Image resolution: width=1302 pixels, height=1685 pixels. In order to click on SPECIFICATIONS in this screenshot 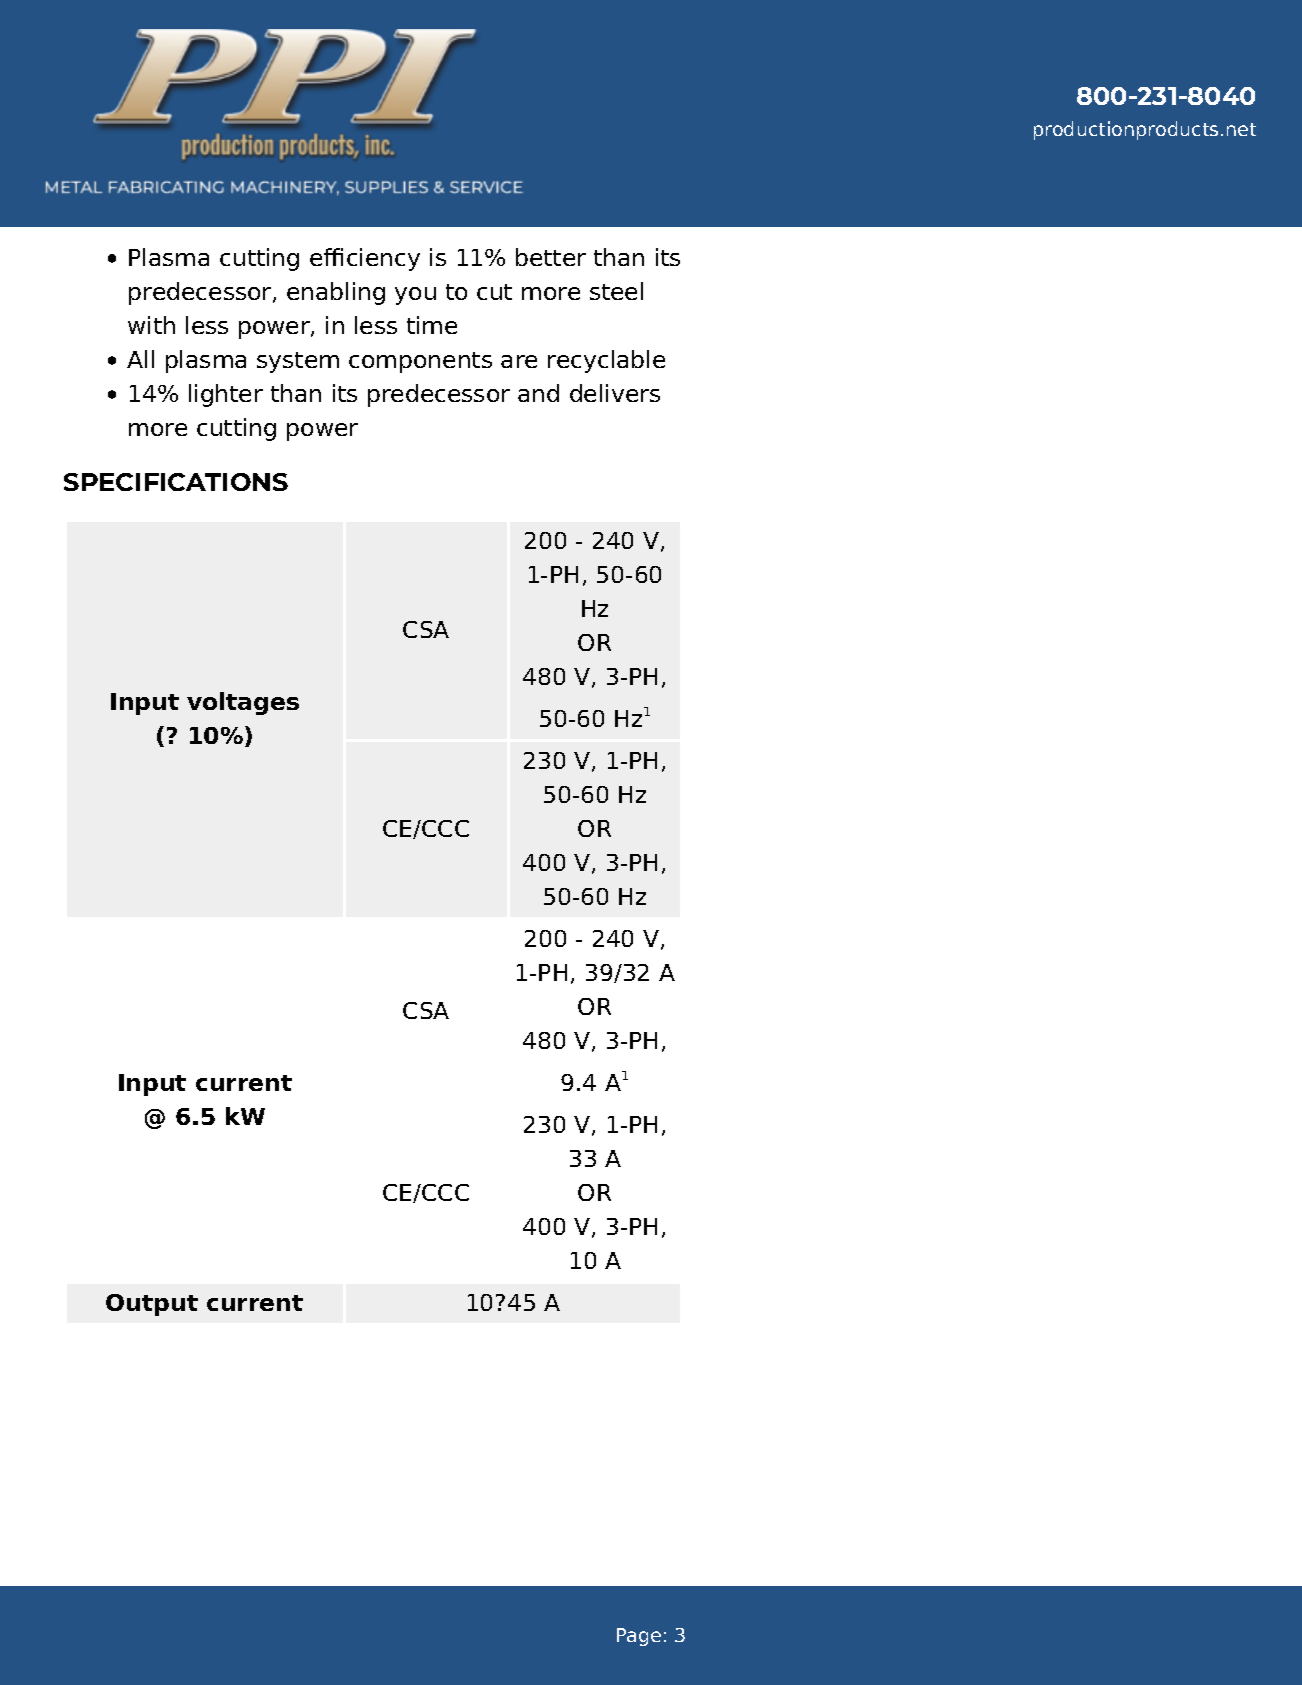, I will do `click(176, 482)`.
